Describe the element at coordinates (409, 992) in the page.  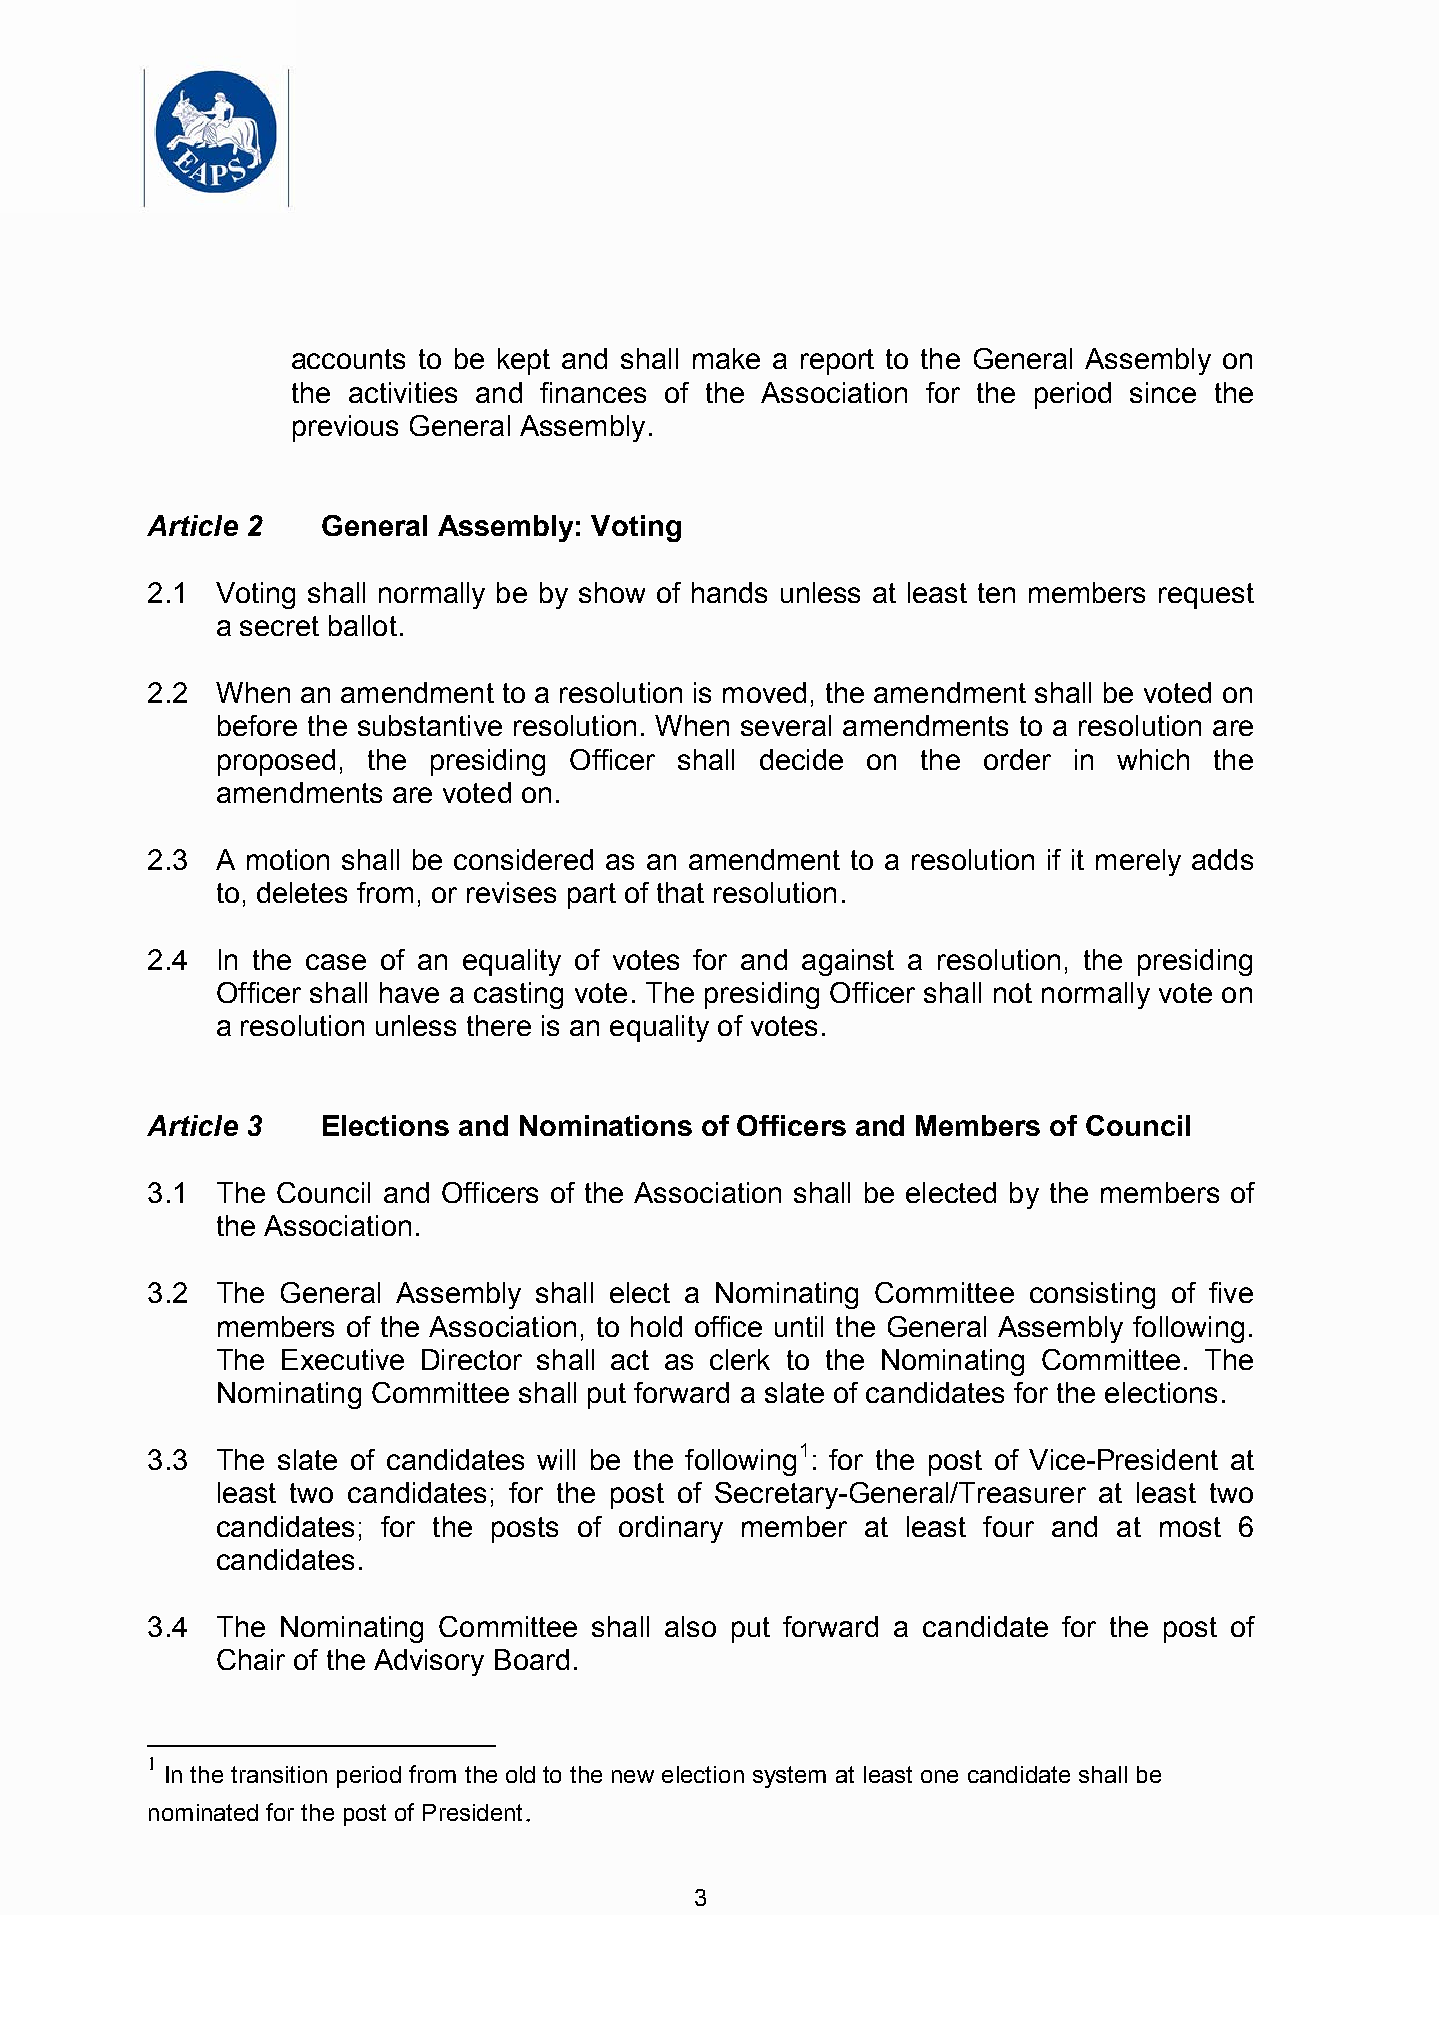
I see `have` at that location.
